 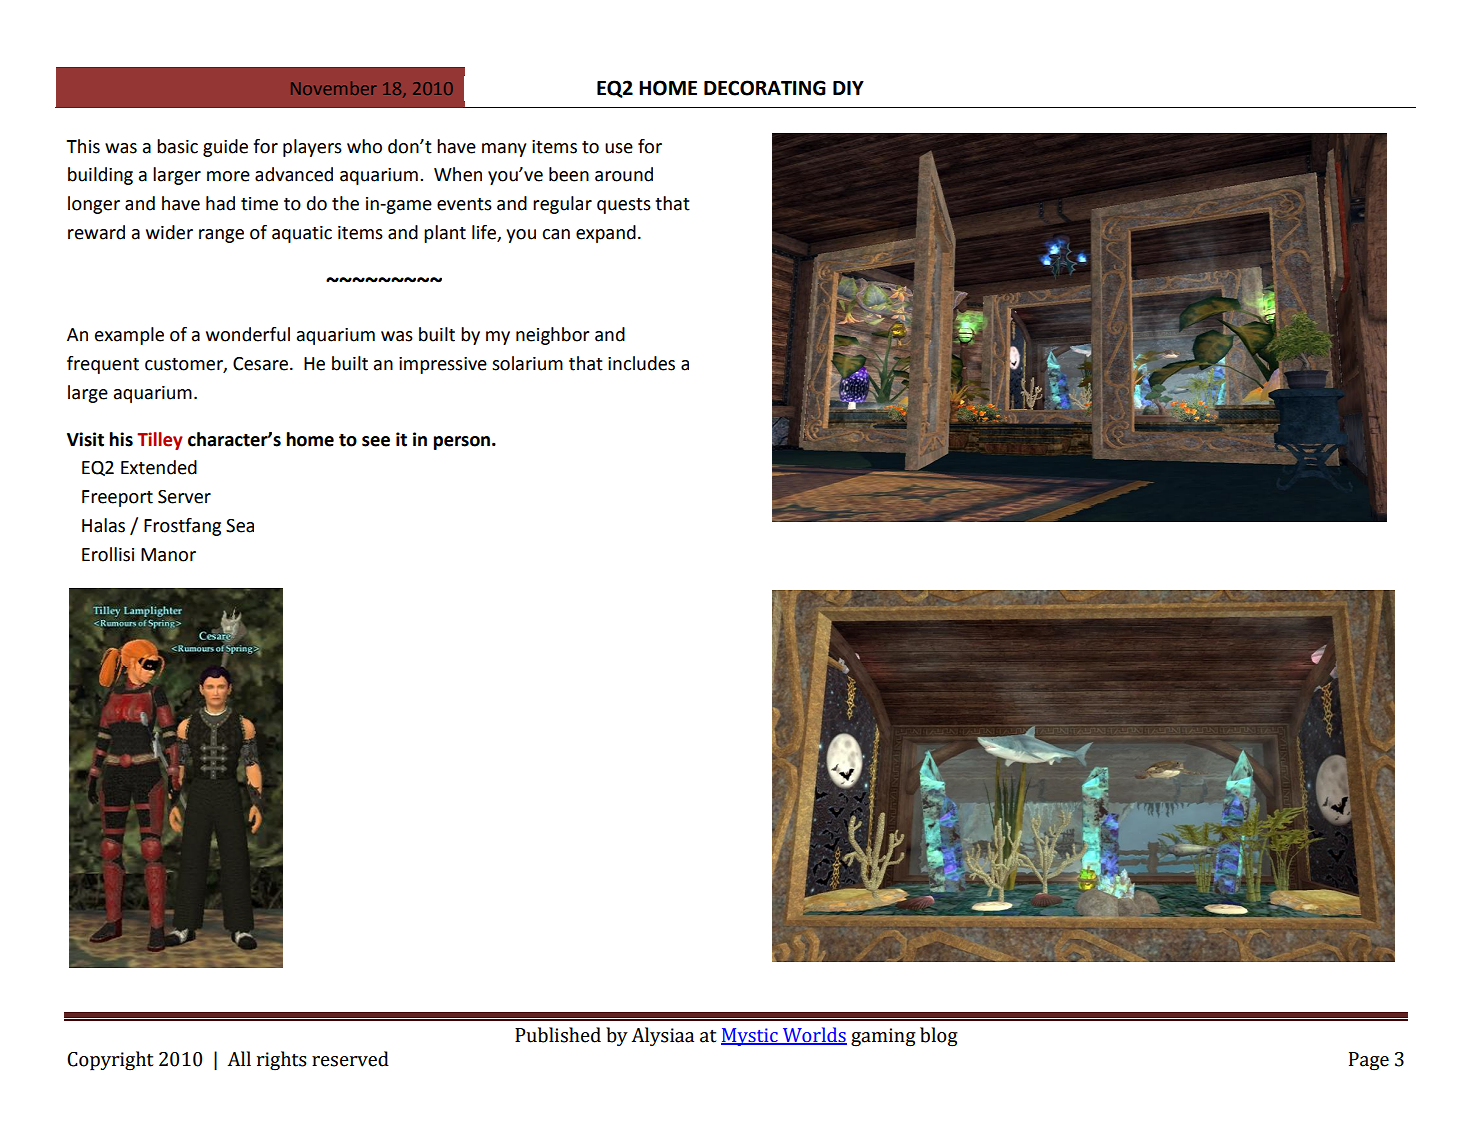 What do you see at coordinates (765, 88) in the page?
I see `DECORATING` at bounding box center [765, 88].
